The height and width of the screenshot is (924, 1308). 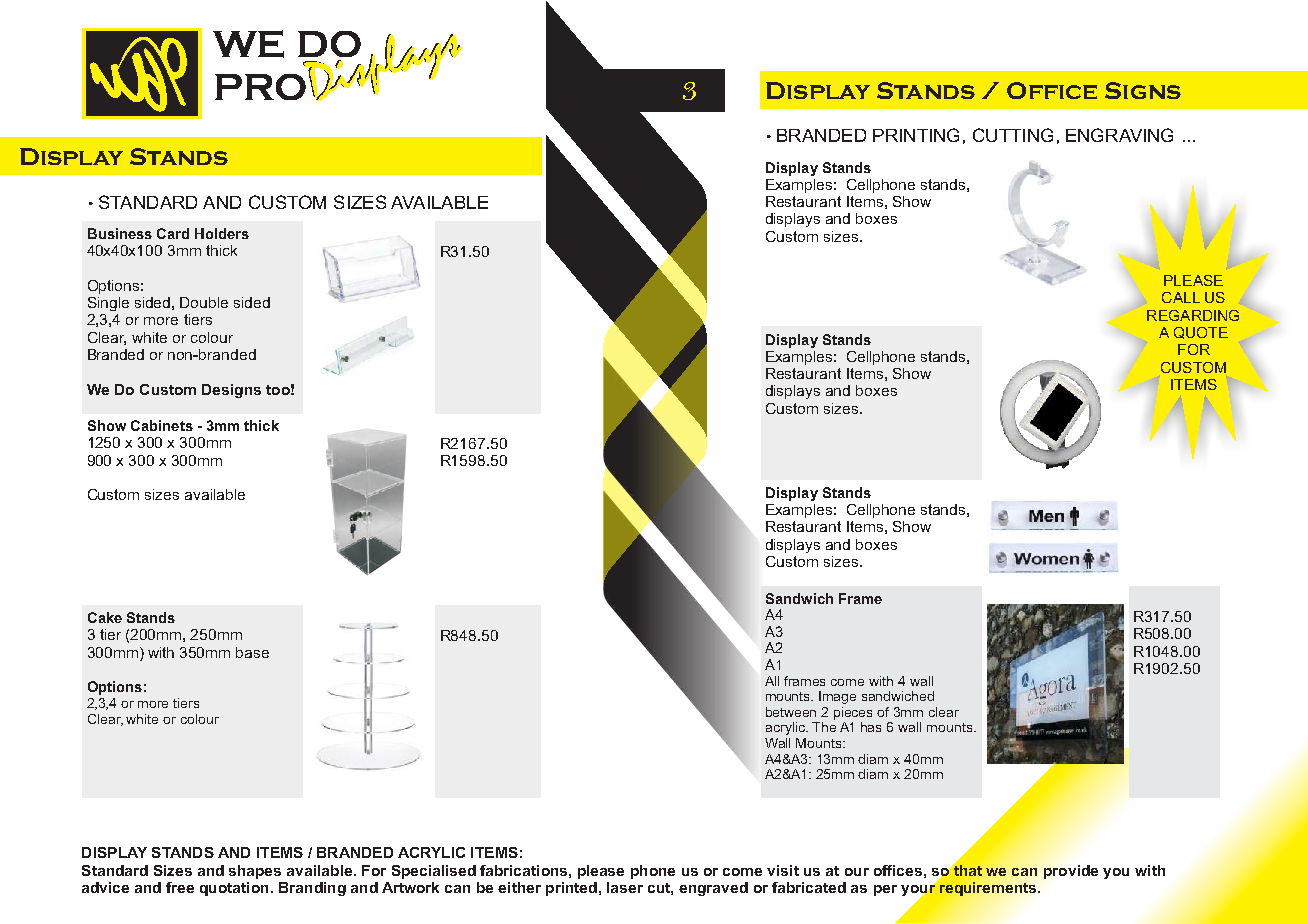 What do you see at coordinates (1071, 872) in the screenshot?
I see `provide` at bounding box center [1071, 872].
